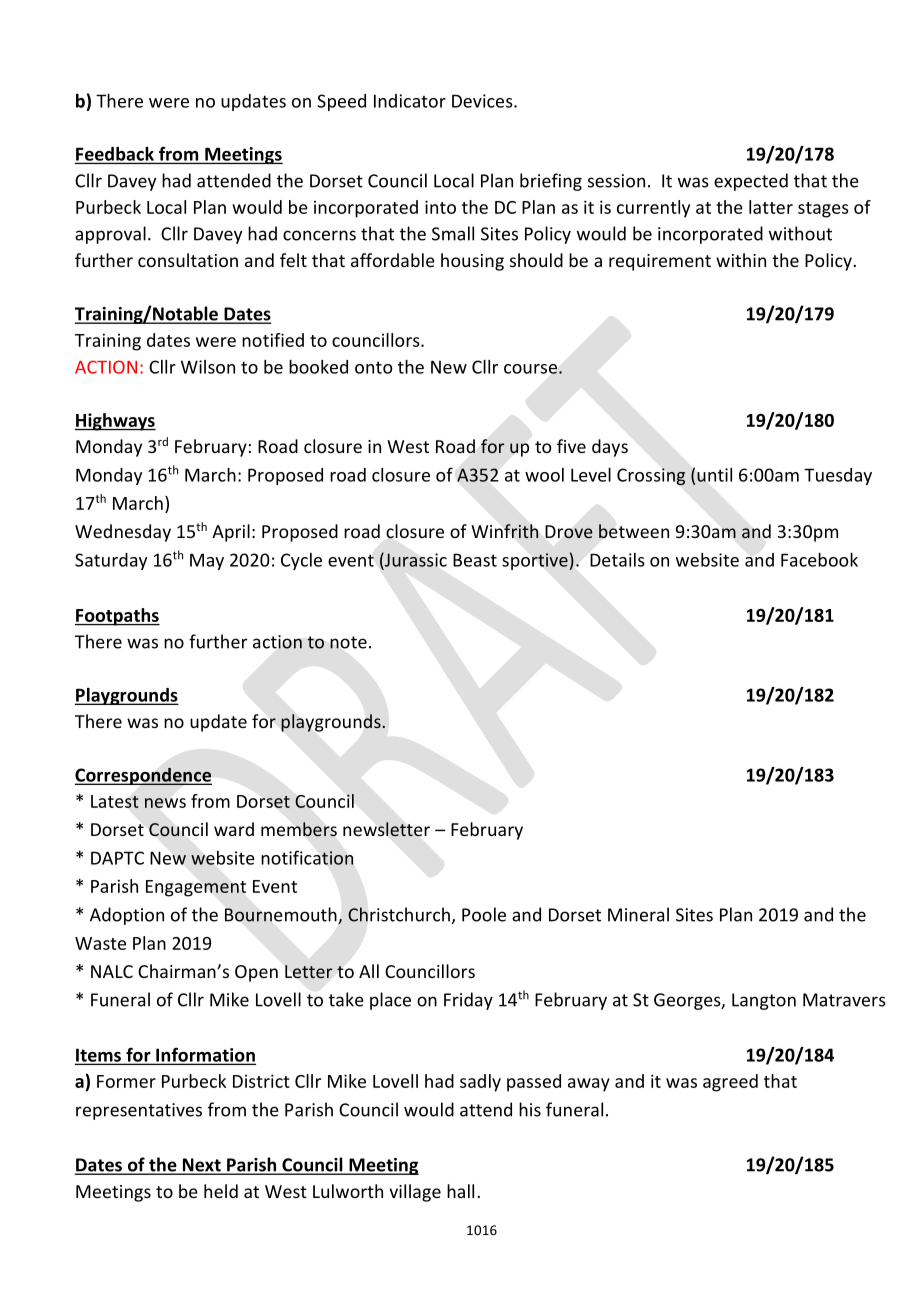 This screenshot has height=1308, width=924. I want to click on Correspondence, so click(143, 776).
